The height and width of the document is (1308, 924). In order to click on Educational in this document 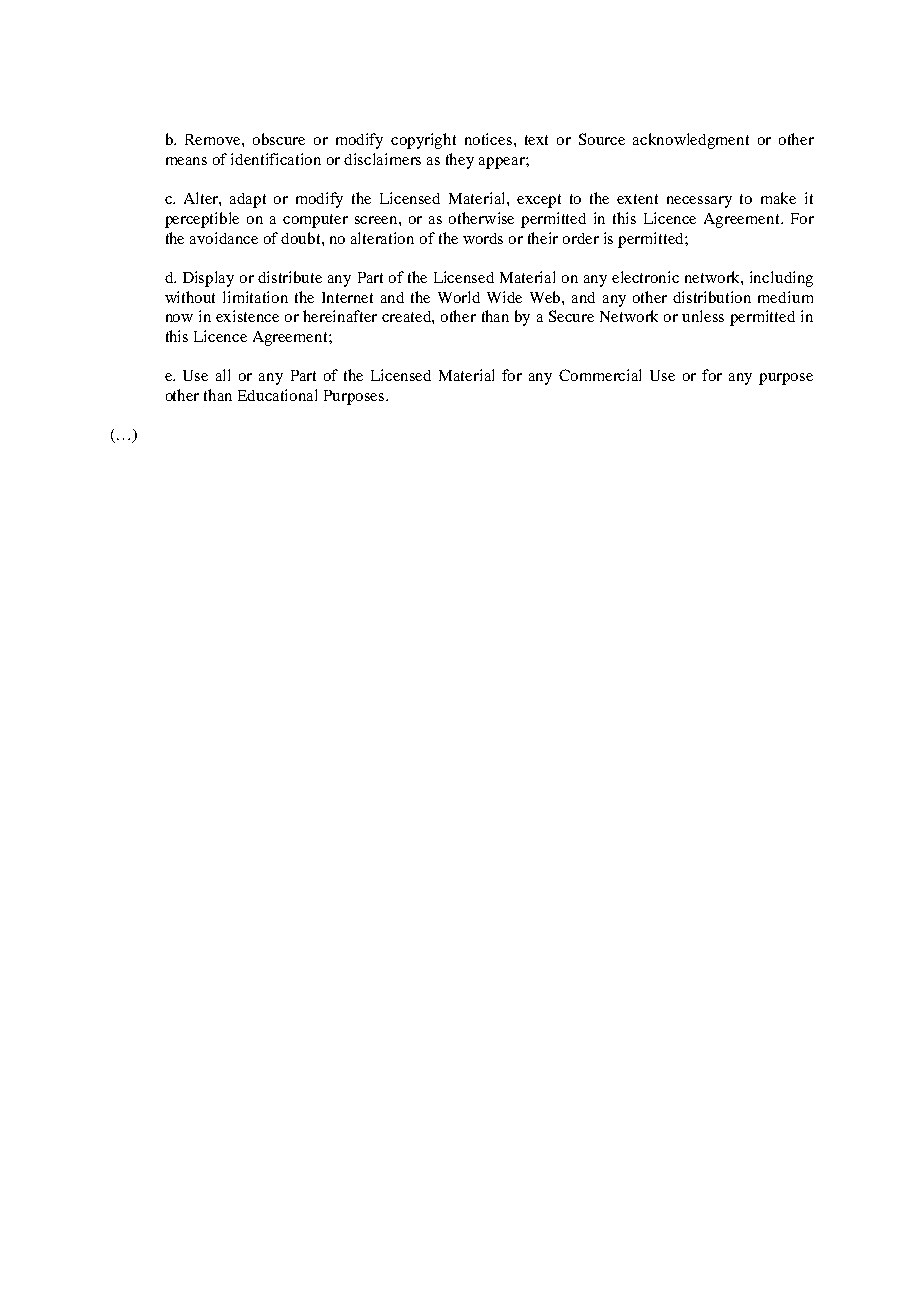, I will do `click(277, 395)`.
